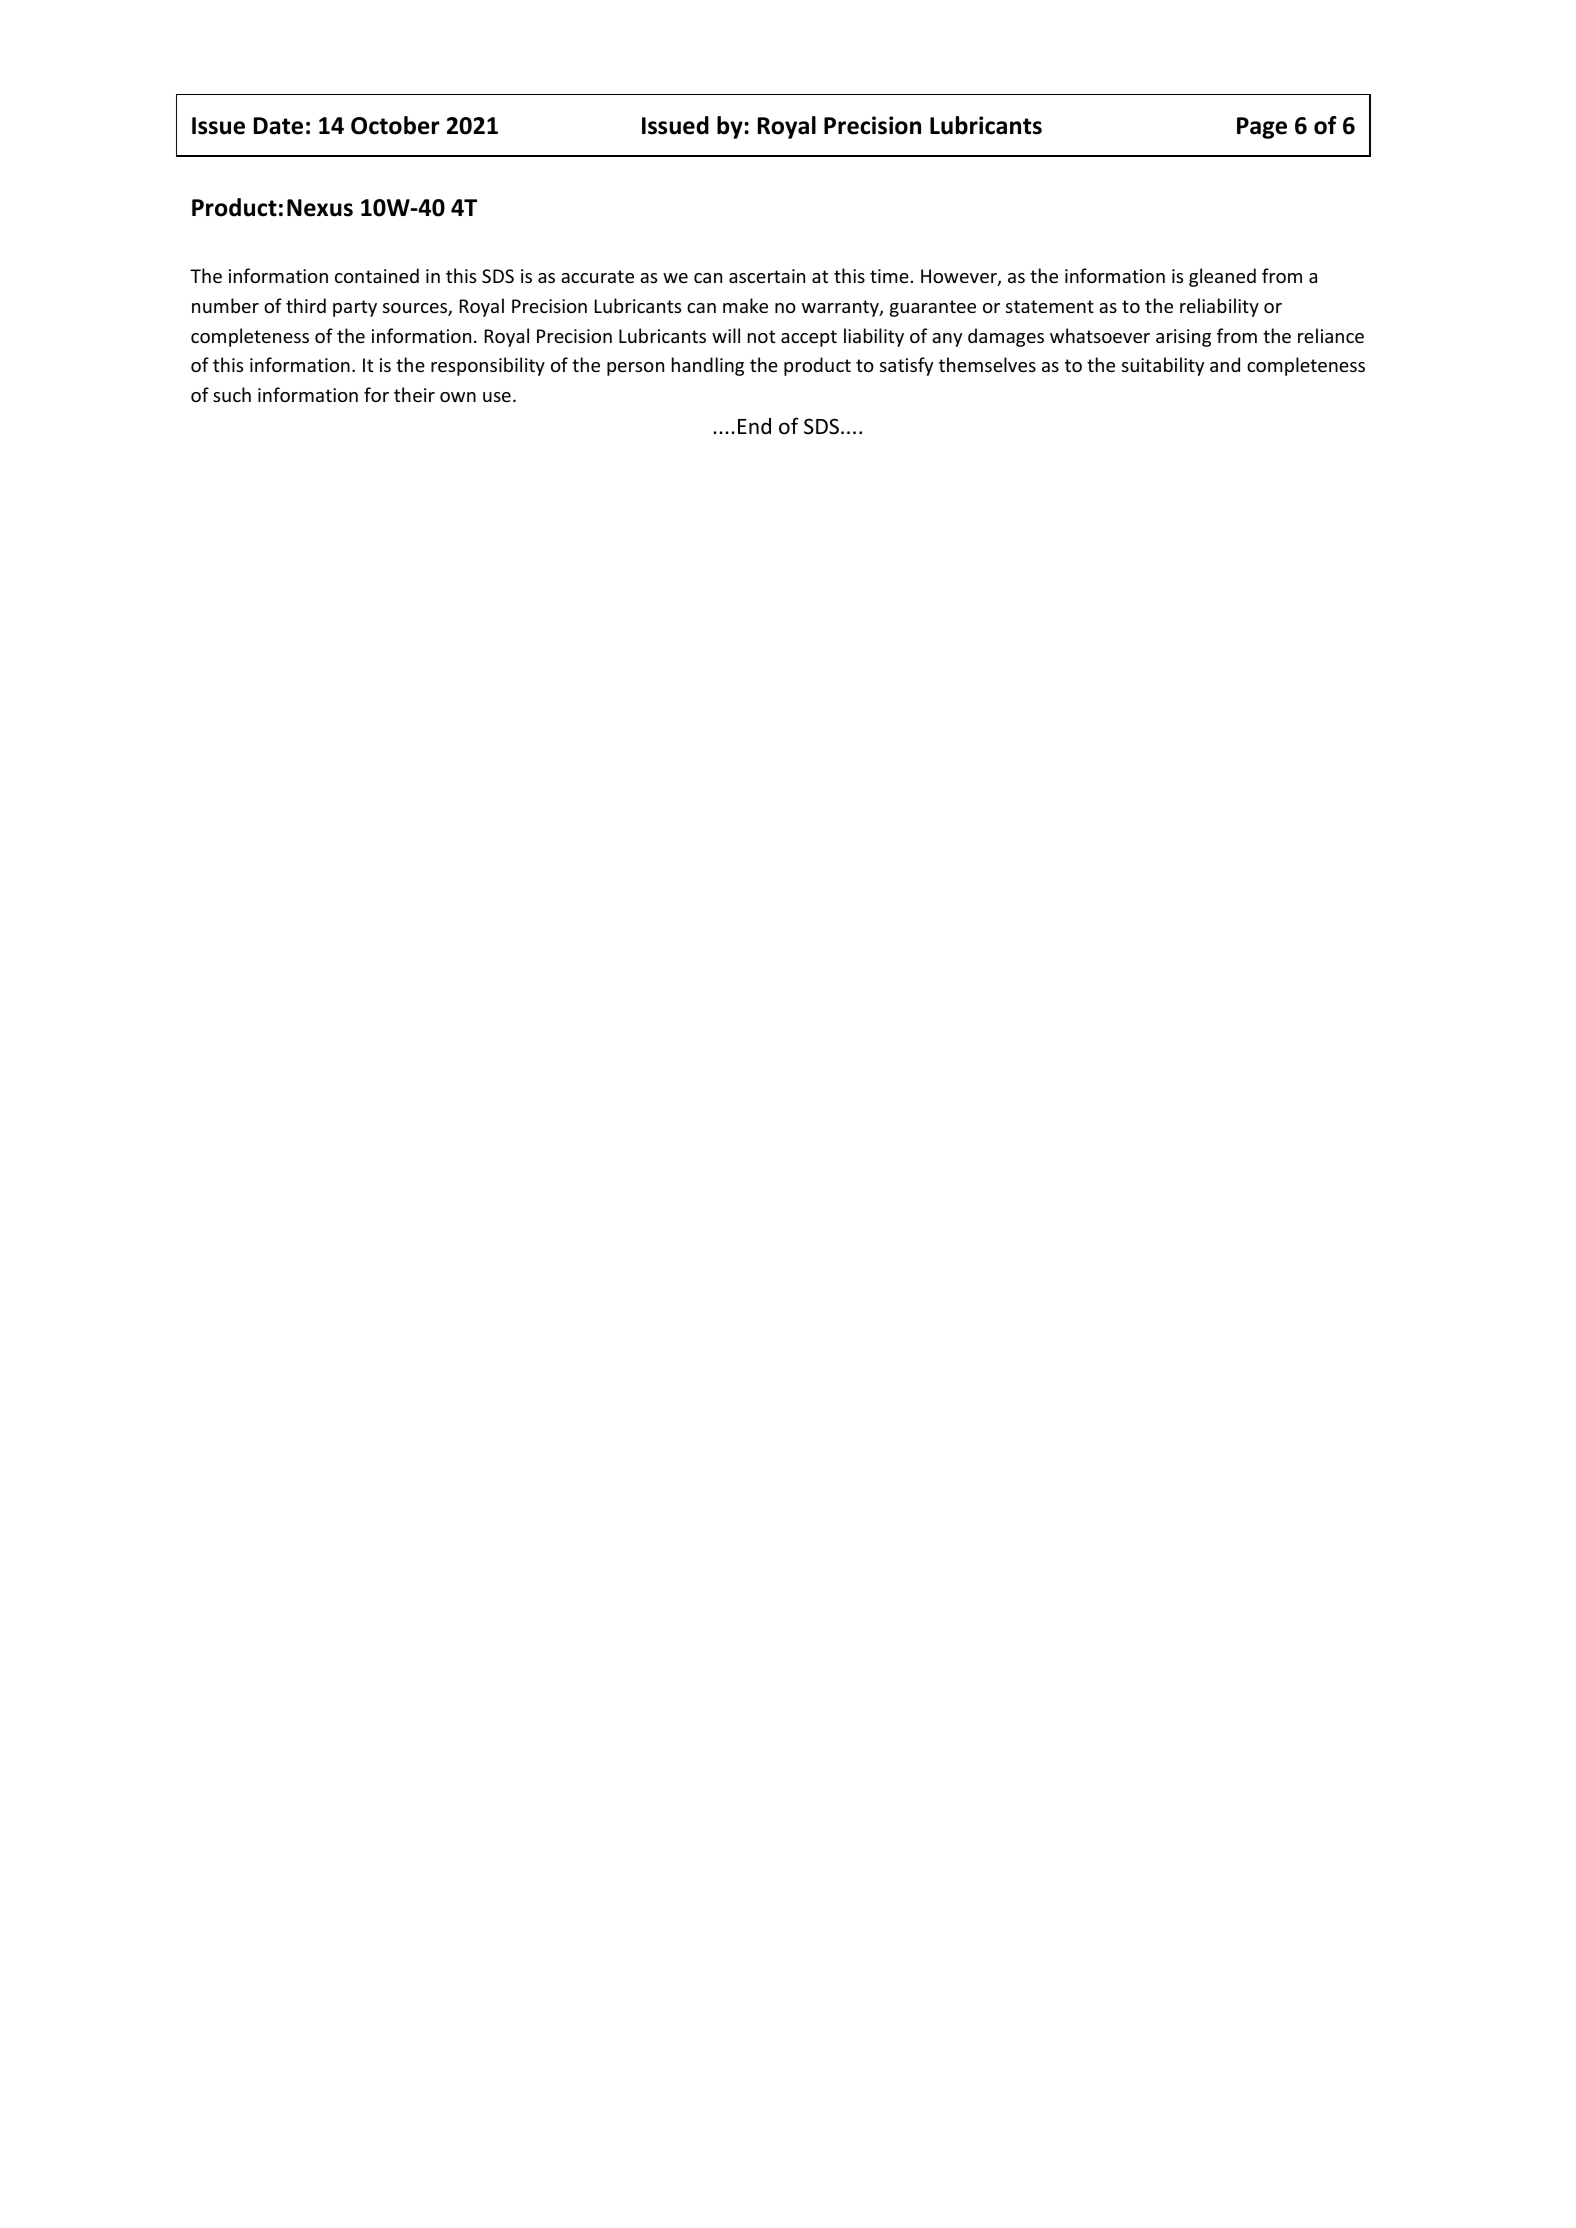 The width and height of the screenshot is (1576, 2228). Describe the element at coordinates (767, 276) in the screenshot. I see `ascertain` at that location.
